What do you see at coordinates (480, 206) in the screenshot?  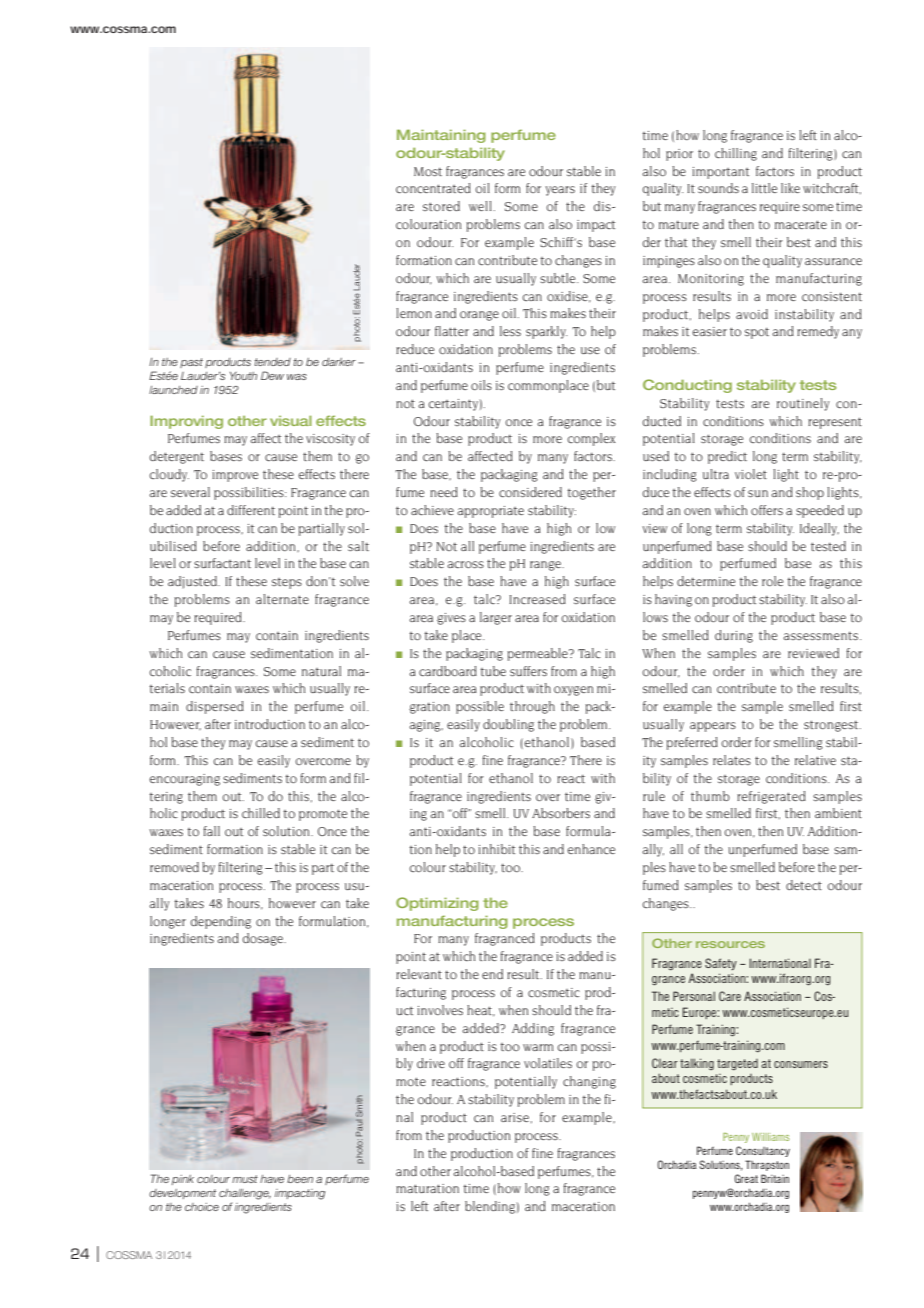 I see `well` at bounding box center [480, 206].
